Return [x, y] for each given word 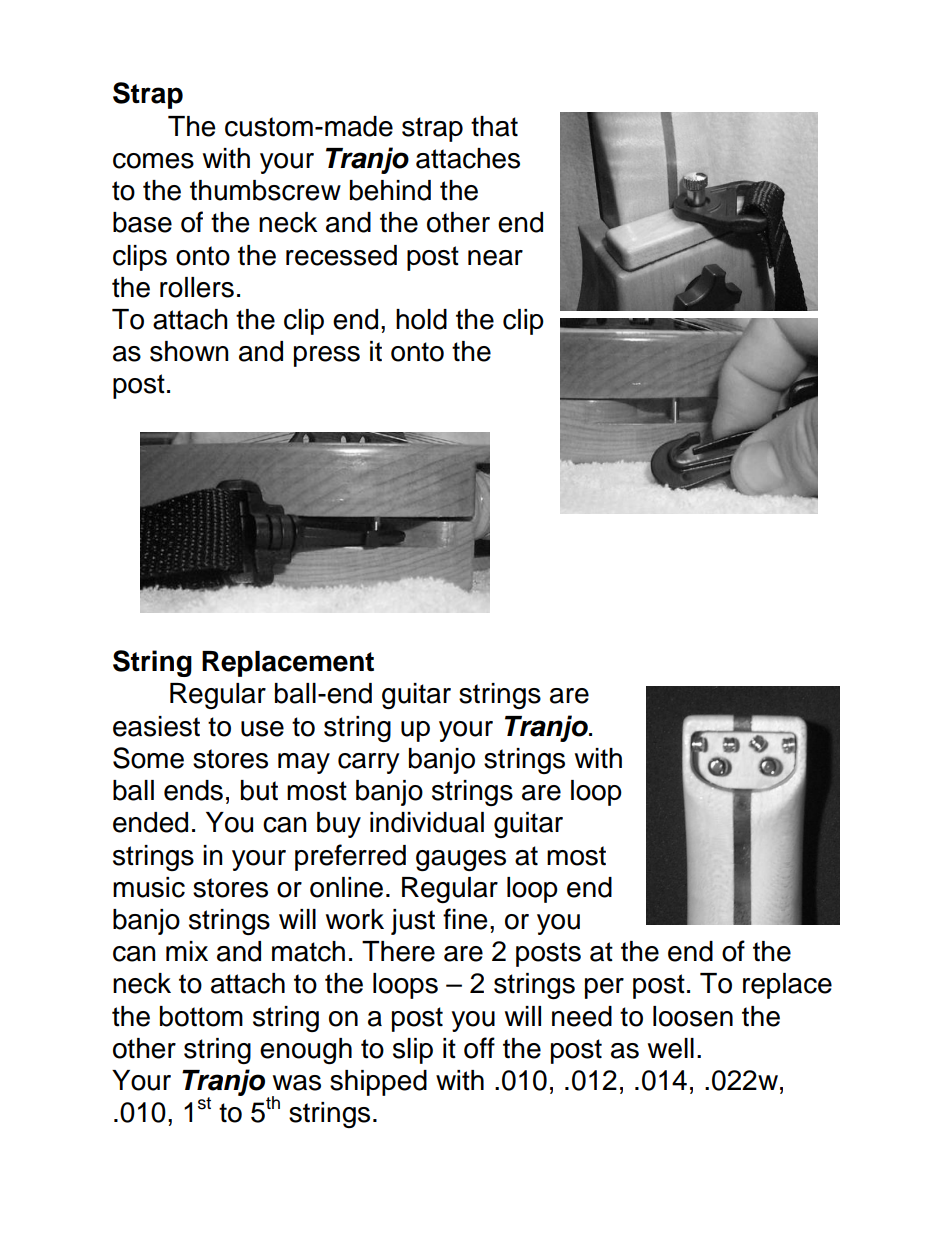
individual [427, 822]
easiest [156, 726]
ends [193, 790]
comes [153, 161]
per [604, 988]
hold [421, 319]
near [495, 258]
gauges [461, 860]
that [494, 126]
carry [369, 763]
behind [390, 190]
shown [189, 351]
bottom [201, 1016]
